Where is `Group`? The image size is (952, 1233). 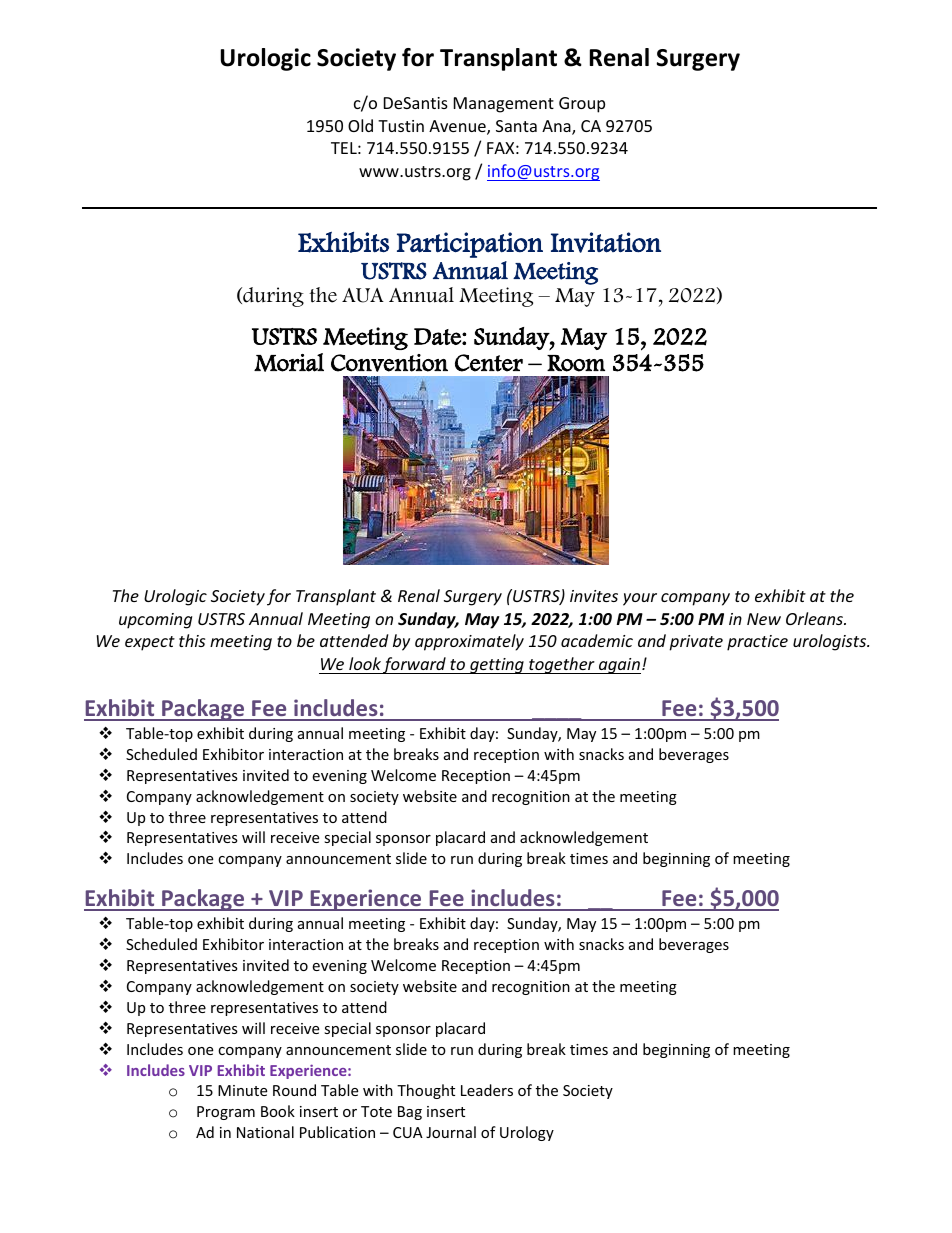
Group is located at coordinates (582, 105).
